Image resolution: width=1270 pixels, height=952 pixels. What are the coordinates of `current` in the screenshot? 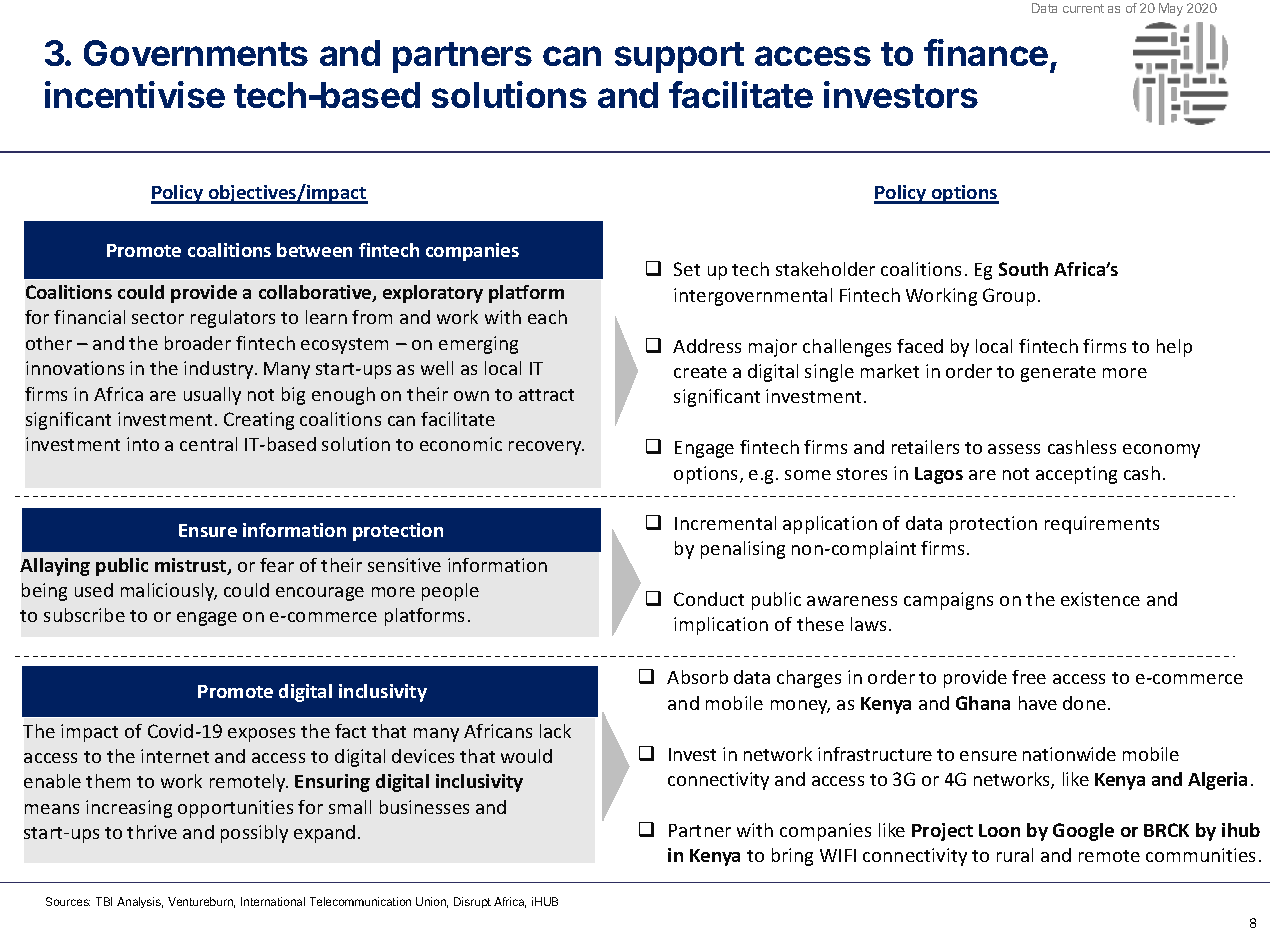 It's located at (1083, 8).
